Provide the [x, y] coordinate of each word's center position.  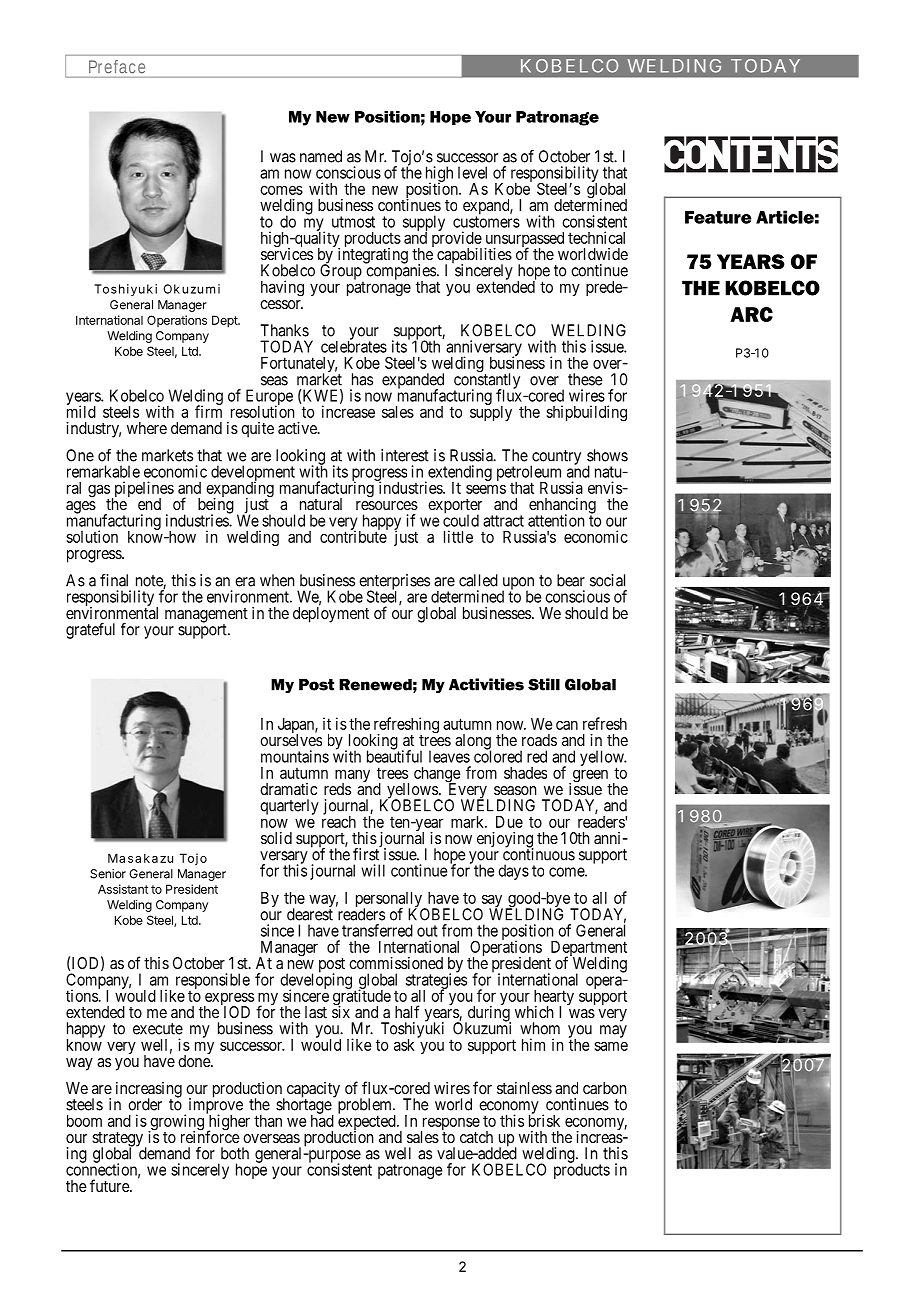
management [206, 616]
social [607, 580]
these [585, 379]
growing [176, 1123]
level [472, 172]
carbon [604, 1088]
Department [587, 950]
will [373, 870]
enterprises [394, 583]
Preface [117, 66]
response [450, 1125]
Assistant [123, 889]
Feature [718, 217]
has [362, 379]
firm [208, 411]
